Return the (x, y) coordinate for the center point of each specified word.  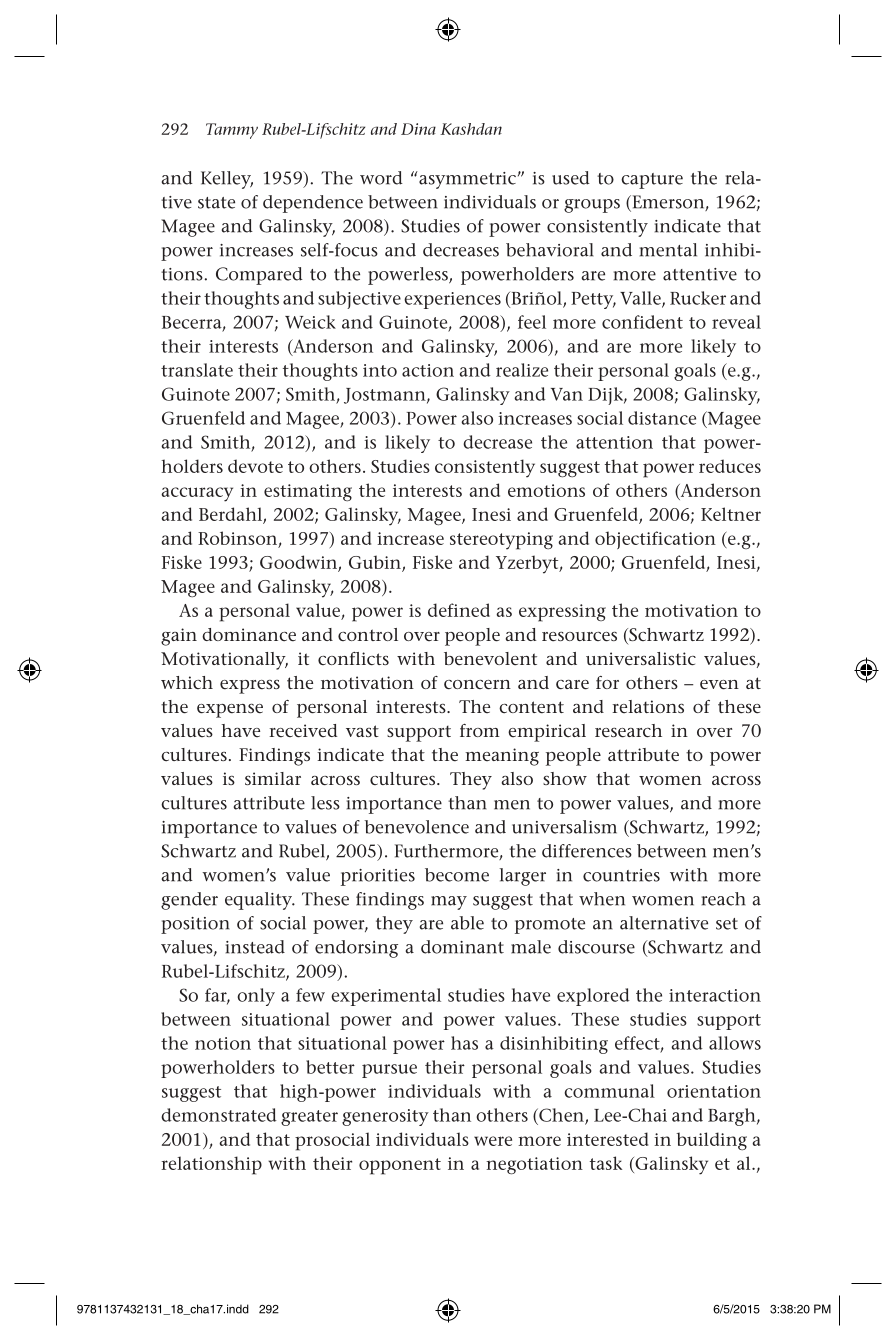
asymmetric (466, 180)
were (493, 1141)
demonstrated (219, 1115)
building (711, 1141)
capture (652, 181)
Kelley (227, 180)
